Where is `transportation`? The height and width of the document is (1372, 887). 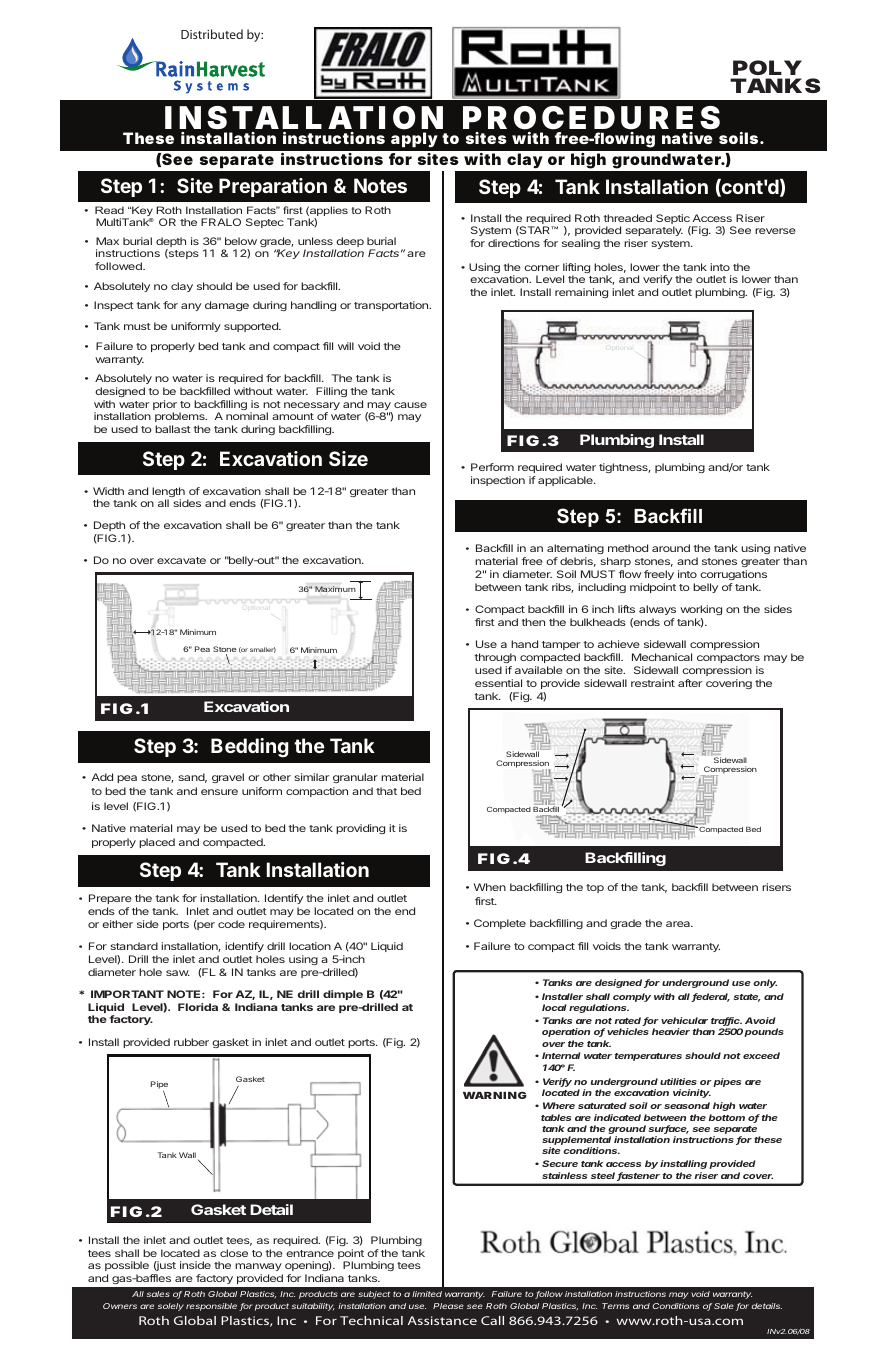 transportation is located at coordinates (392, 306).
